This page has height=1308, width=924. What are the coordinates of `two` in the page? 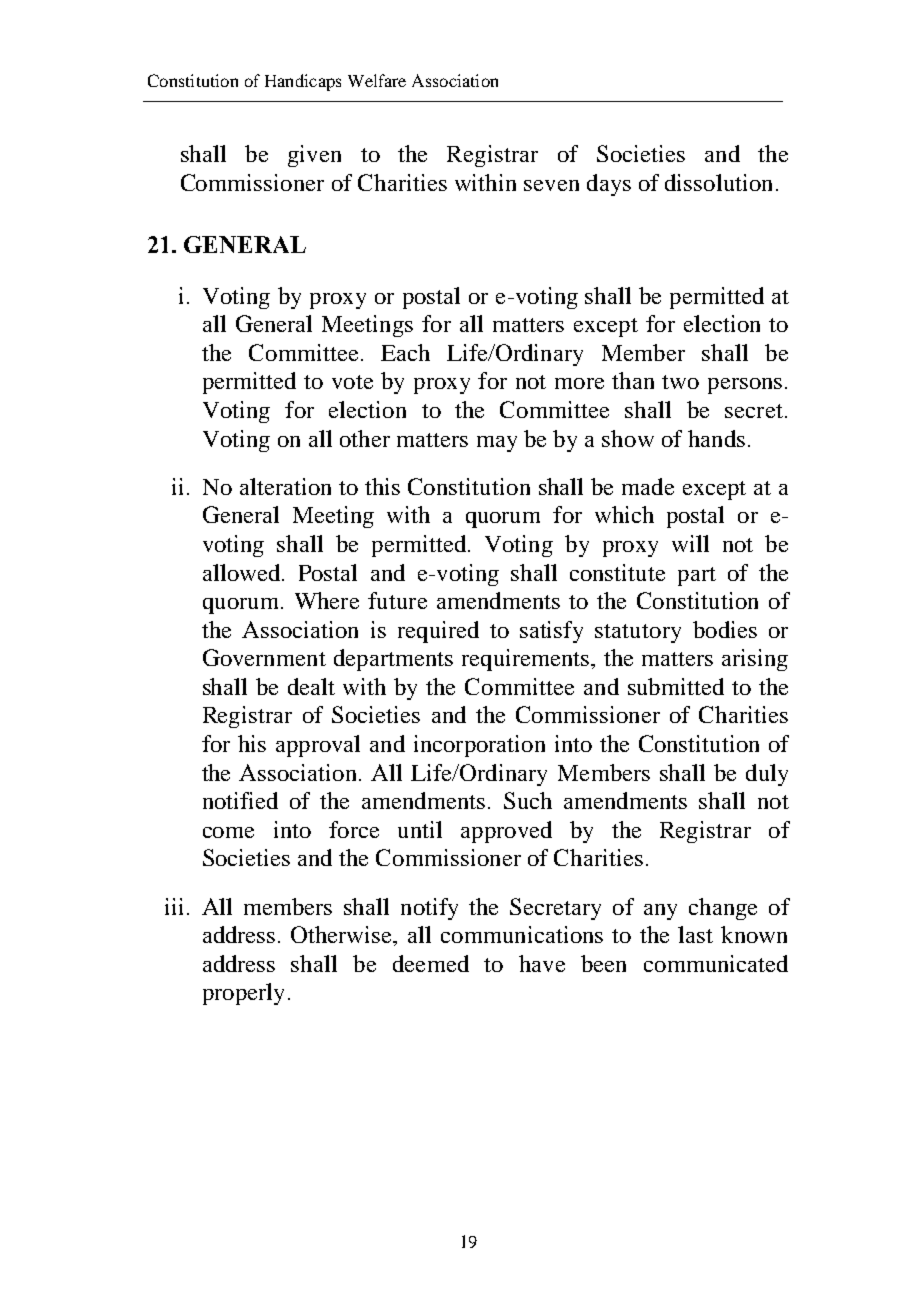 It's located at (680, 382).
